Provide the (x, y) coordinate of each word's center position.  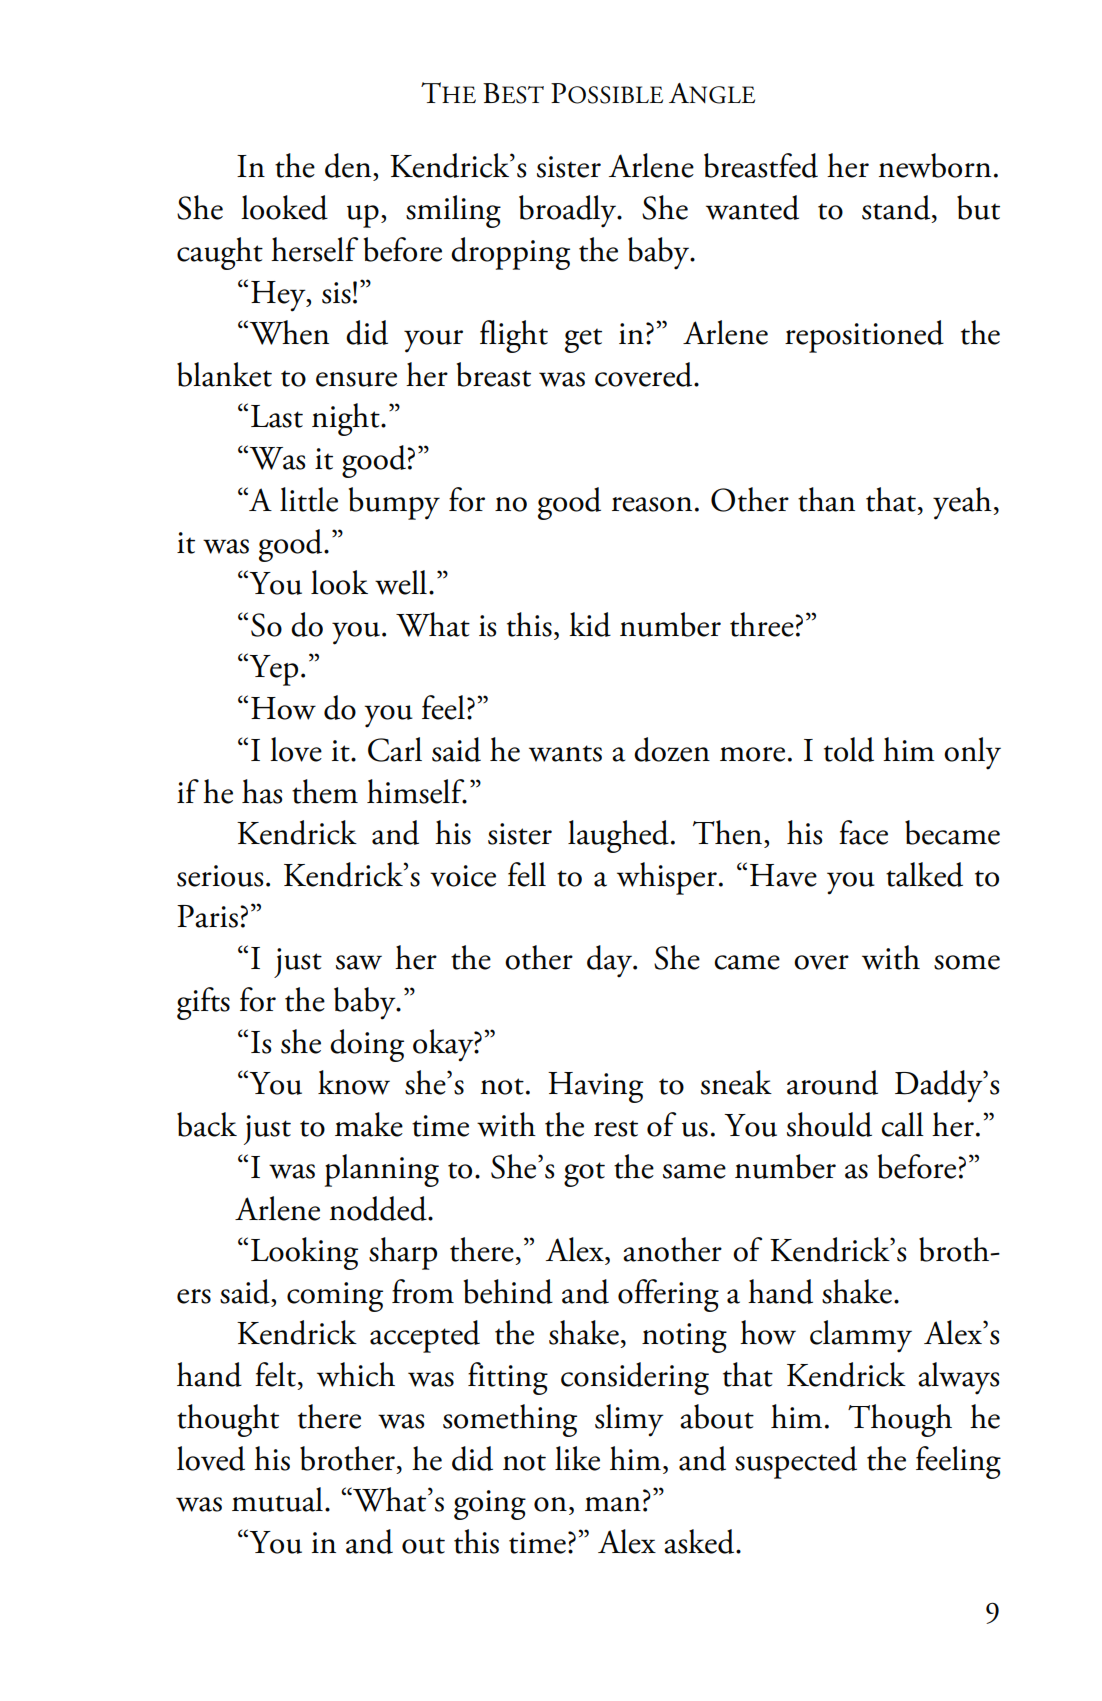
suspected (796, 1462)
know (354, 1082)
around (832, 1082)
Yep (272, 669)
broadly (569, 211)
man (613, 1504)
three (763, 624)
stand (897, 209)
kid (590, 624)
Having (595, 1087)
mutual (277, 1499)
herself (314, 249)
